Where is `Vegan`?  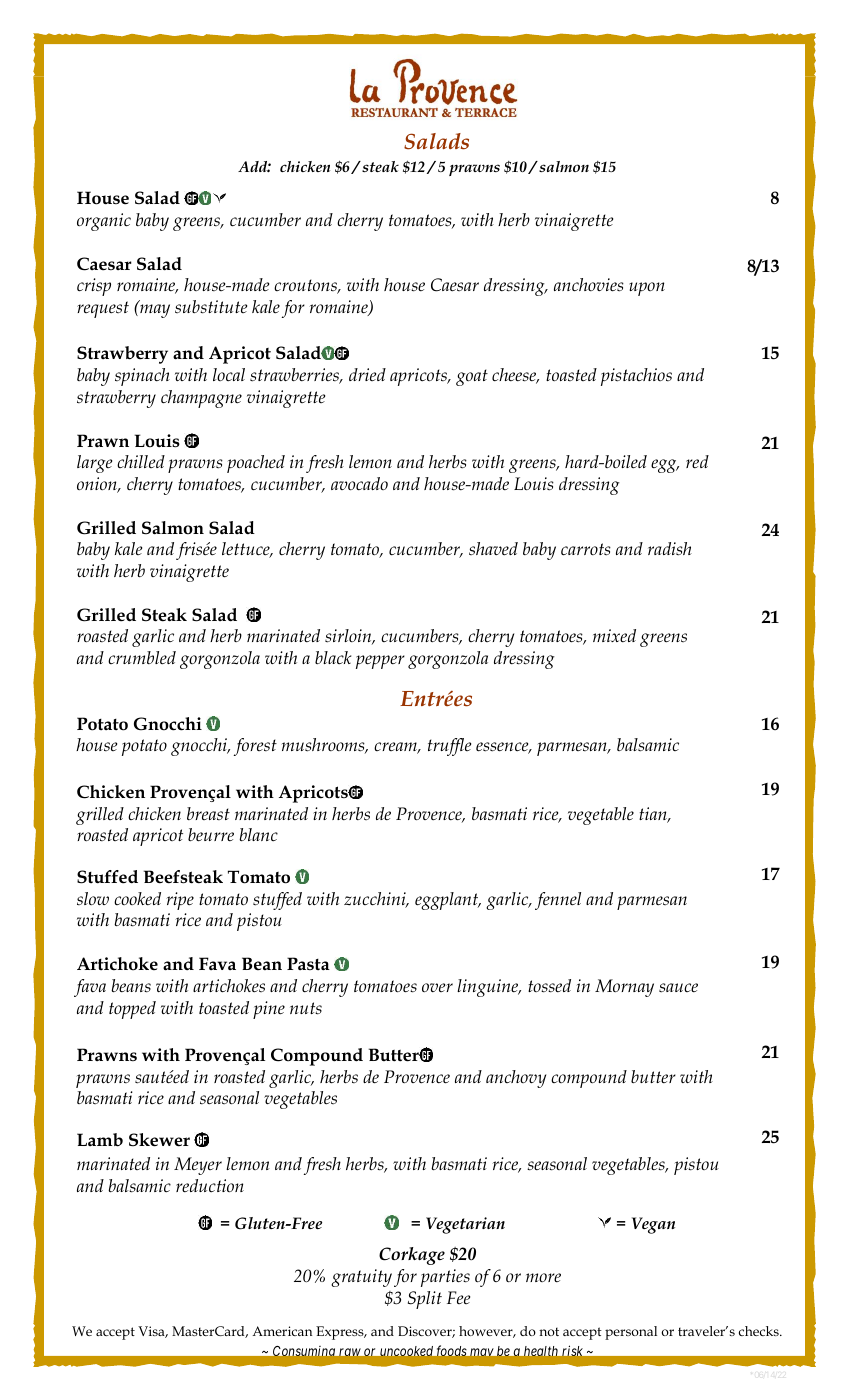
Vegan is located at coordinates (653, 1225).
